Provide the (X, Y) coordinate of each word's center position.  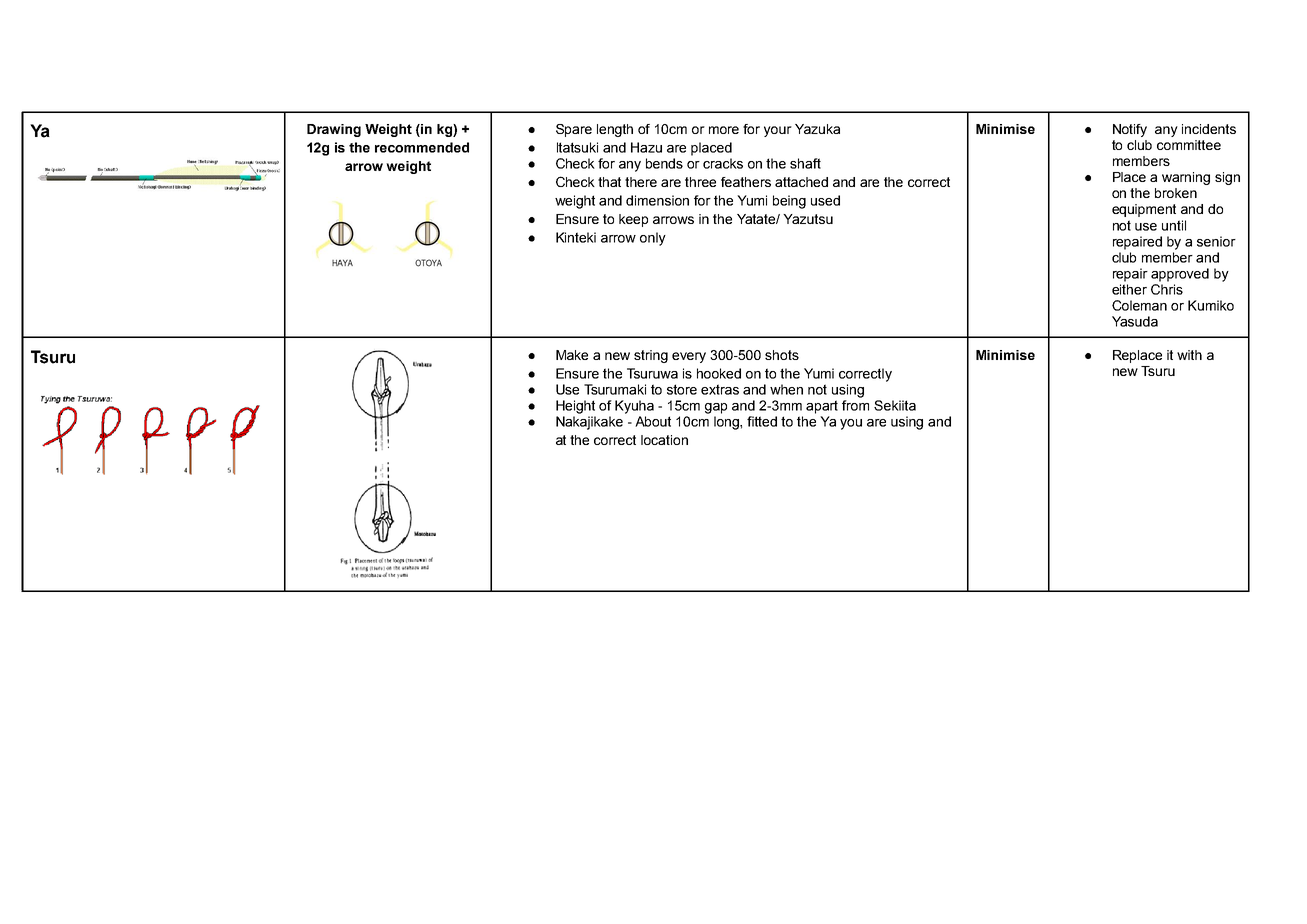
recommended (422, 147)
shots (782, 355)
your (778, 131)
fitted (762, 421)
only (653, 239)
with (1189, 355)
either (1129, 289)
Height (575, 407)
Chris (1167, 289)
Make (572, 355)
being (789, 202)
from (855, 405)
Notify (1130, 130)
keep (633, 220)
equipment (1144, 210)
